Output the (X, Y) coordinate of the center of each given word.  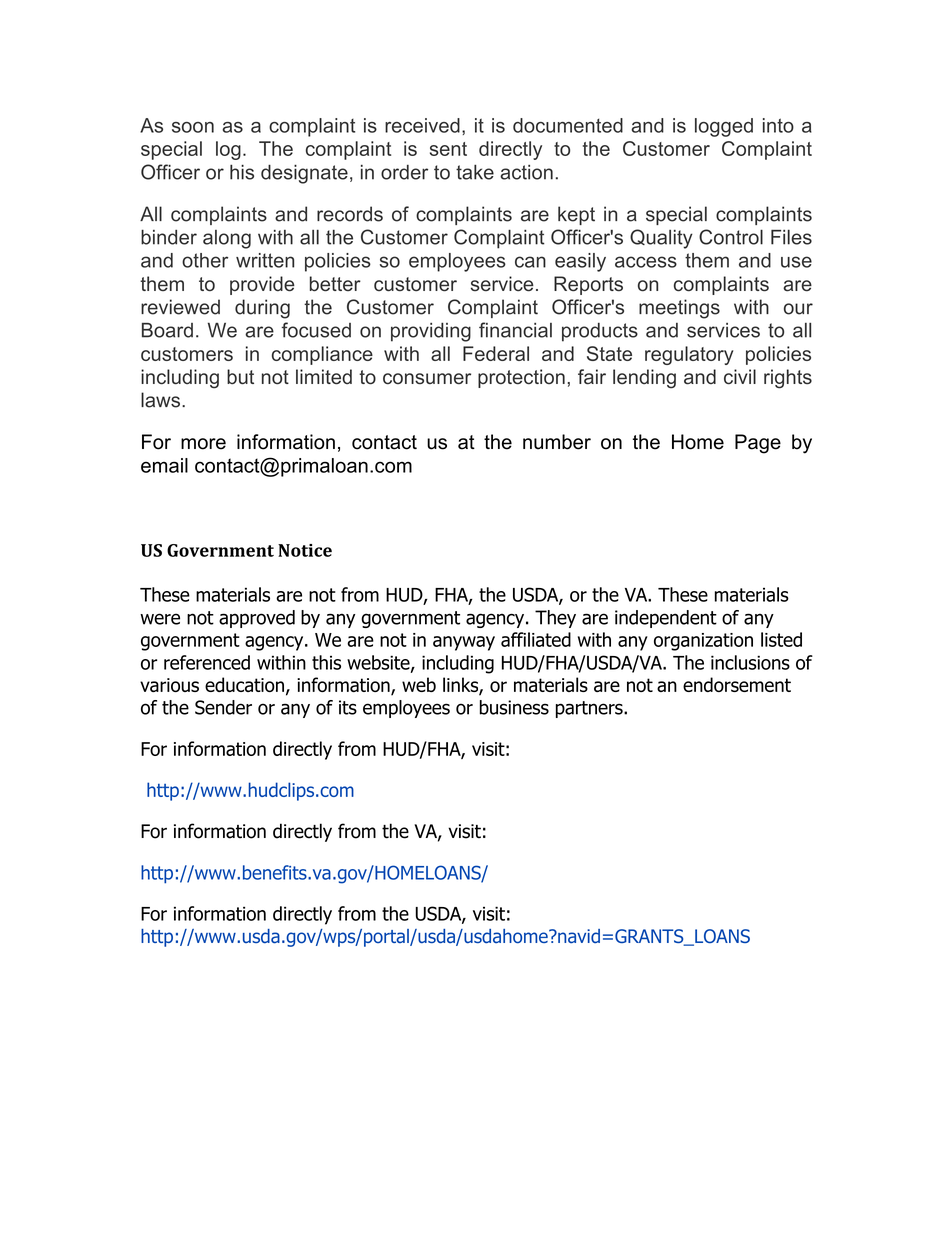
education (244, 684)
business (514, 707)
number (557, 442)
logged (724, 127)
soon (193, 127)
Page (758, 444)
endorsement (737, 684)
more (203, 444)
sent (448, 149)
